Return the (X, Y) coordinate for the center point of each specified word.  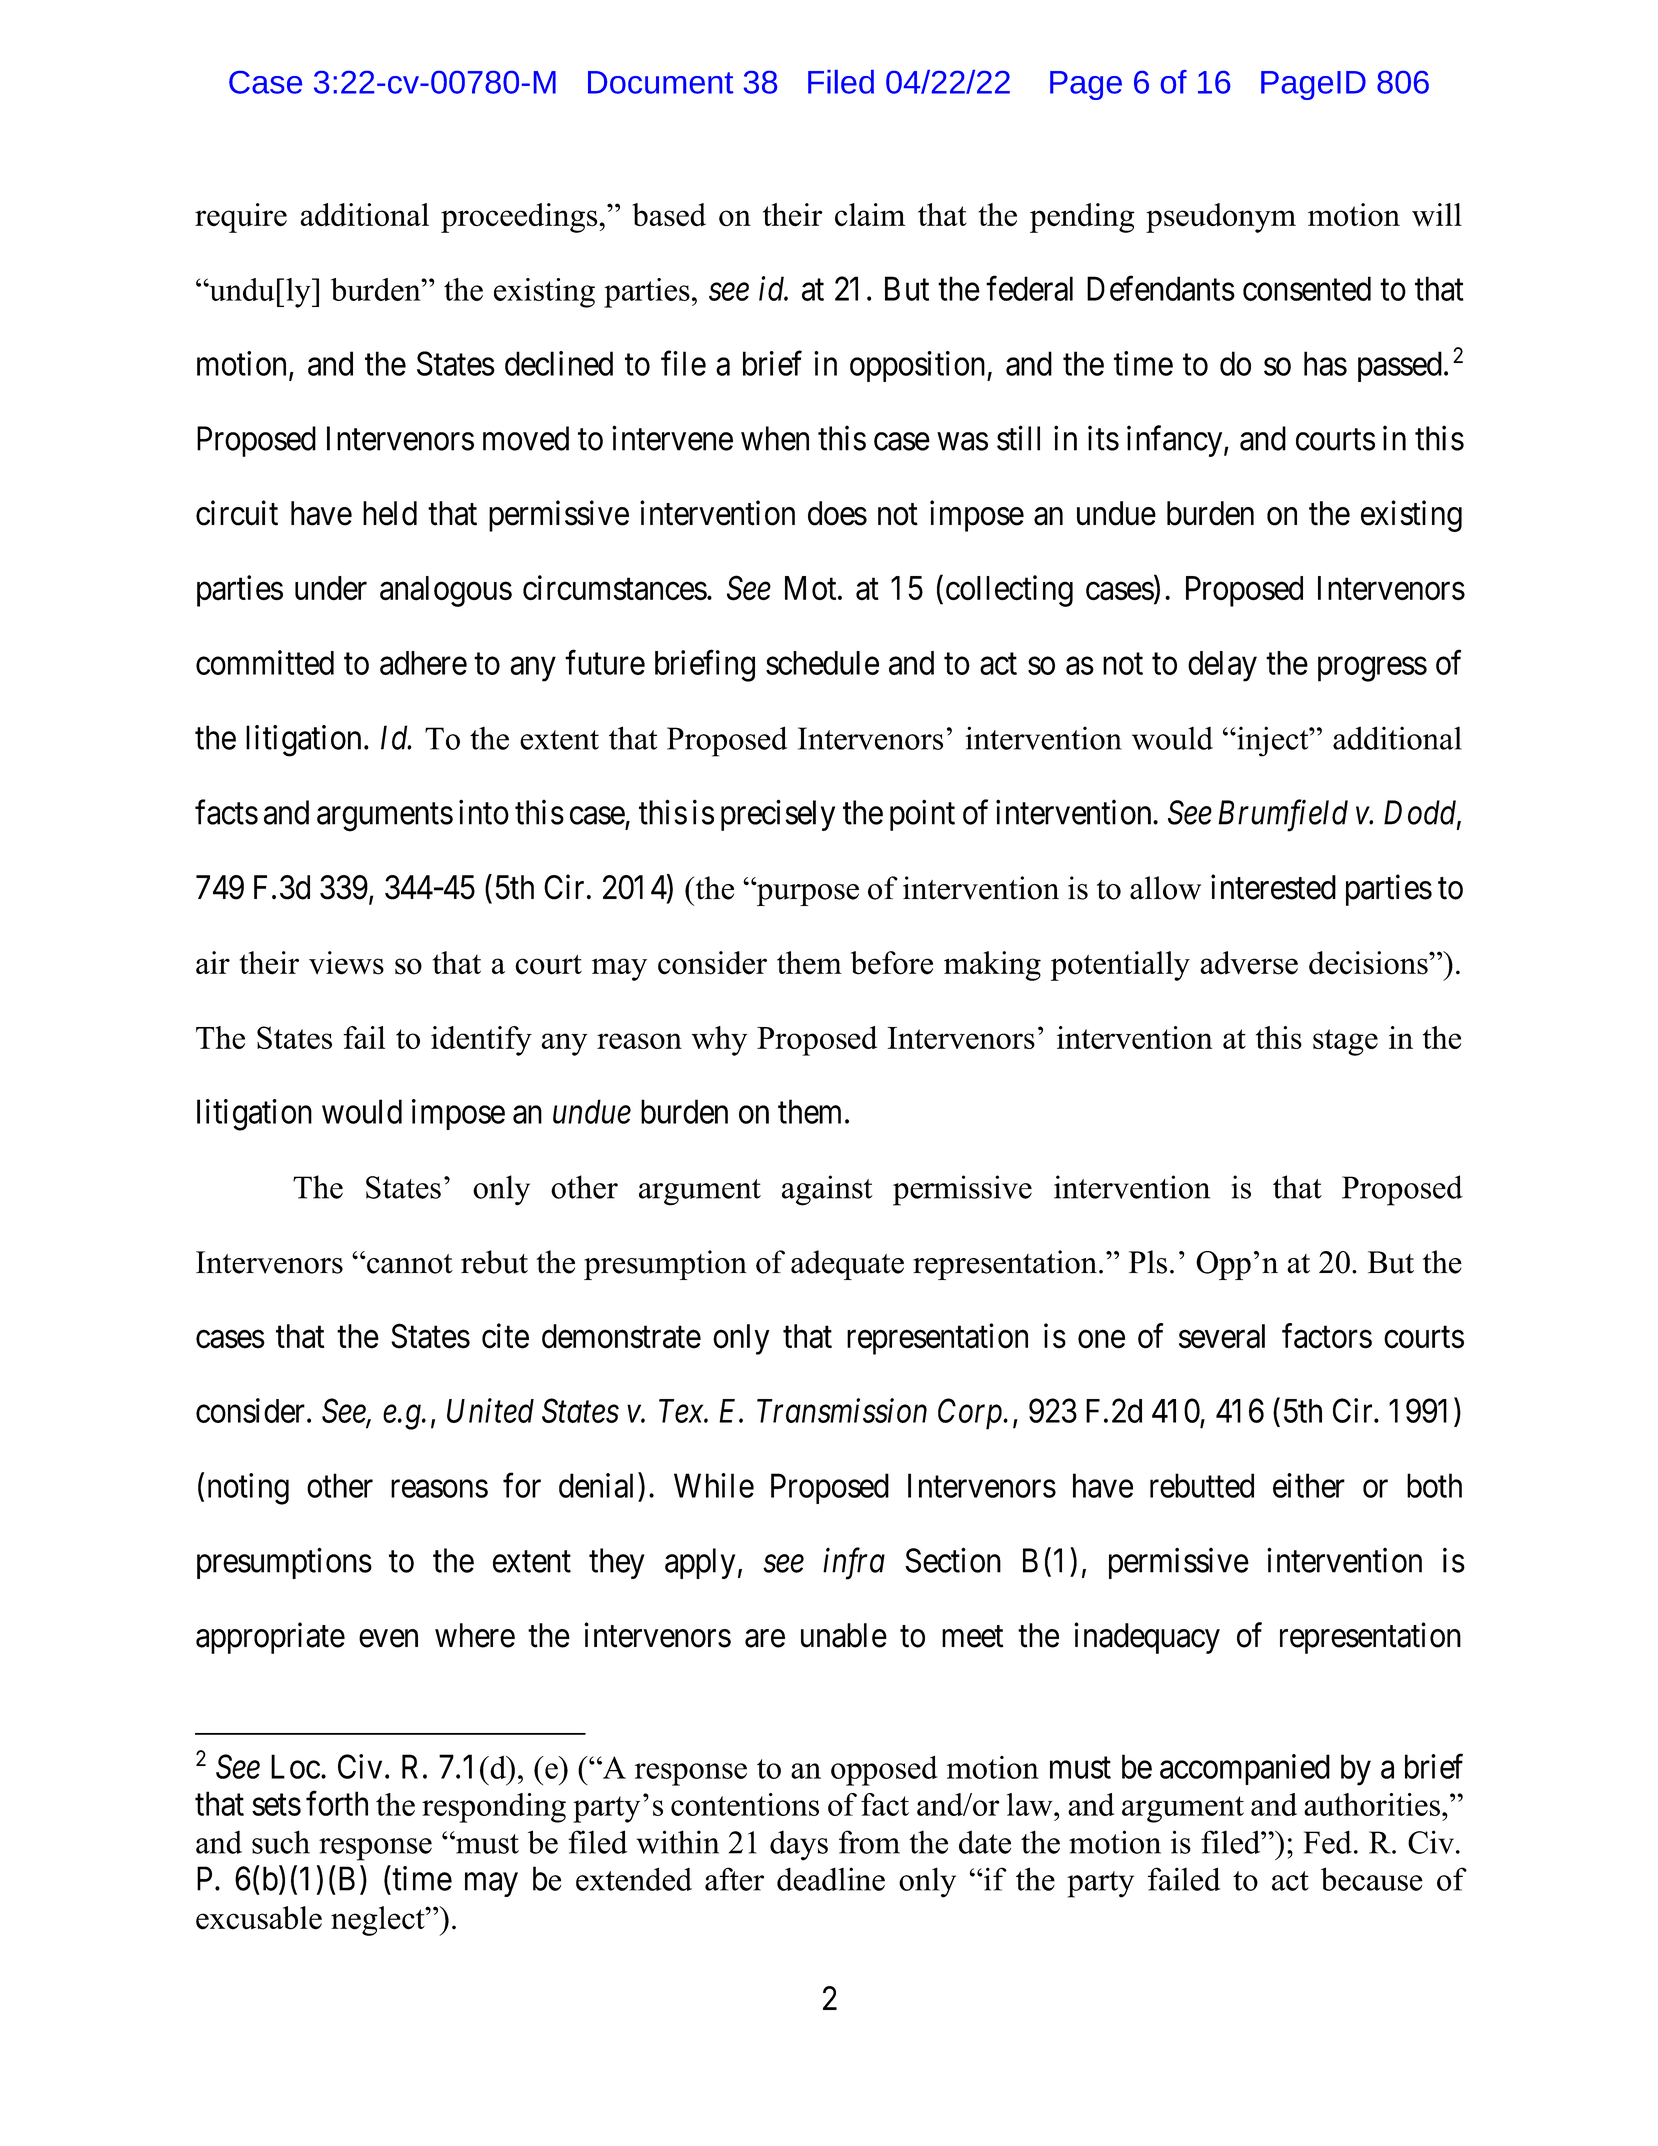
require (241, 218)
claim (870, 214)
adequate (847, 1265)
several (1222, 1336)
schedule (822, 663)
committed (265, 662)
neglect (379, 1921)
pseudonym (1221, 218)
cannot (409, 1264)
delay (1222, 666)
